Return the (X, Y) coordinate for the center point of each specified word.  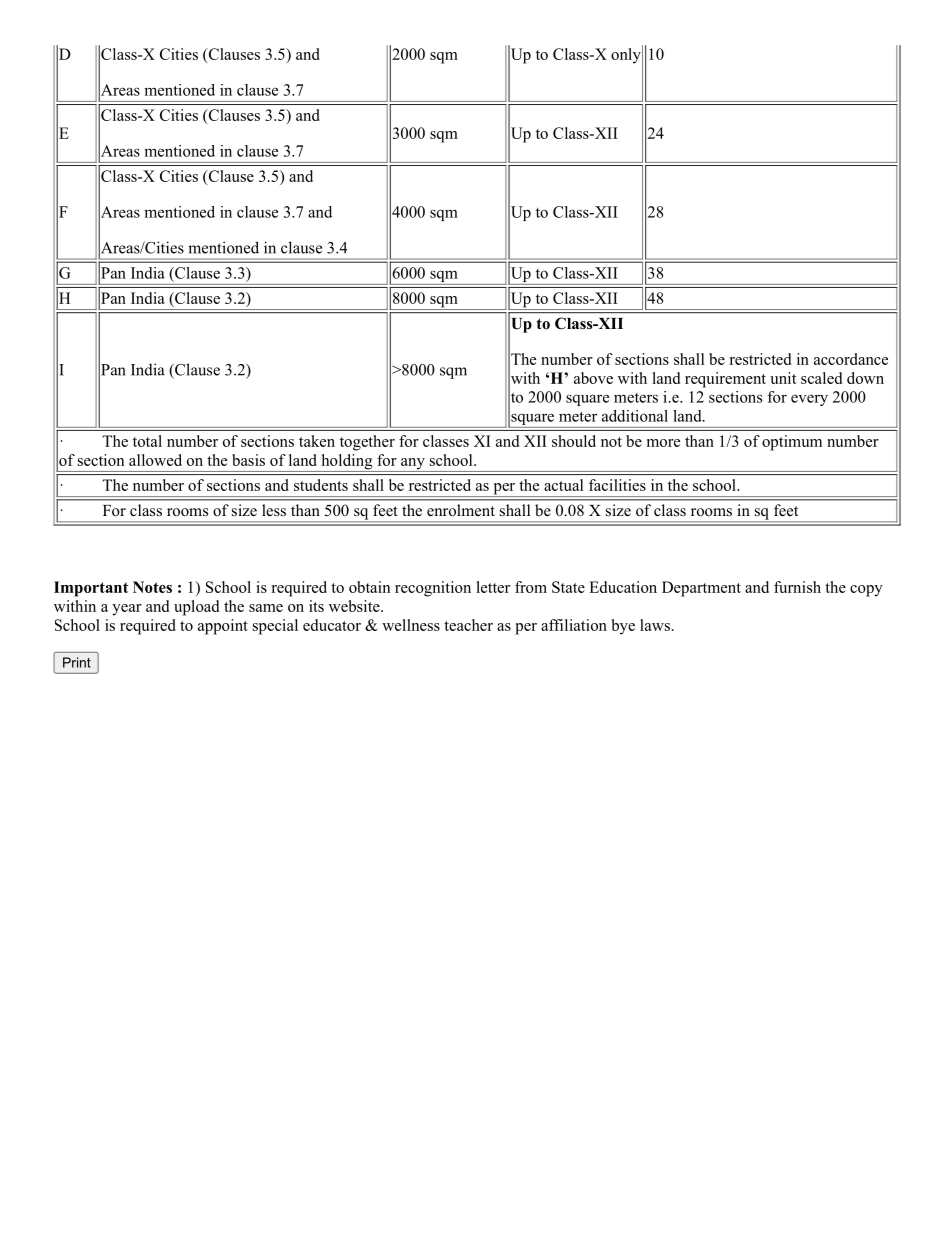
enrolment (461, 510)
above (593, 378)
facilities (617, 485)
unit (783, 378)
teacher (468, 625)
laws (655, 625)
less (274, 510)
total (147, 441)
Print (77, 662)
